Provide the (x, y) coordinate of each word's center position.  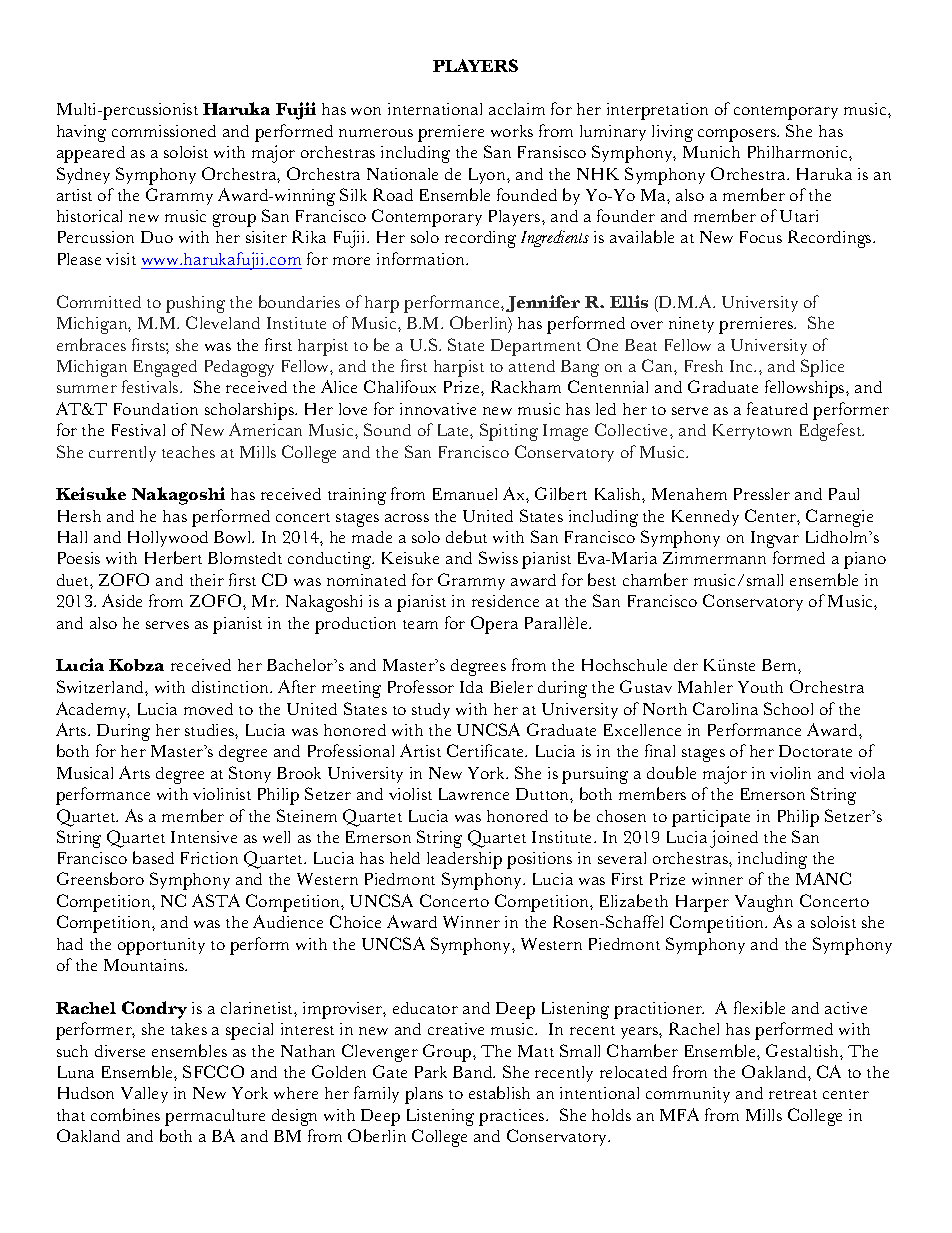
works (512, 131)
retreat (793, 1094)
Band (474, 1072)
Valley (144, 1095)
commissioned (164, 131)
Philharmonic (799, 152)
